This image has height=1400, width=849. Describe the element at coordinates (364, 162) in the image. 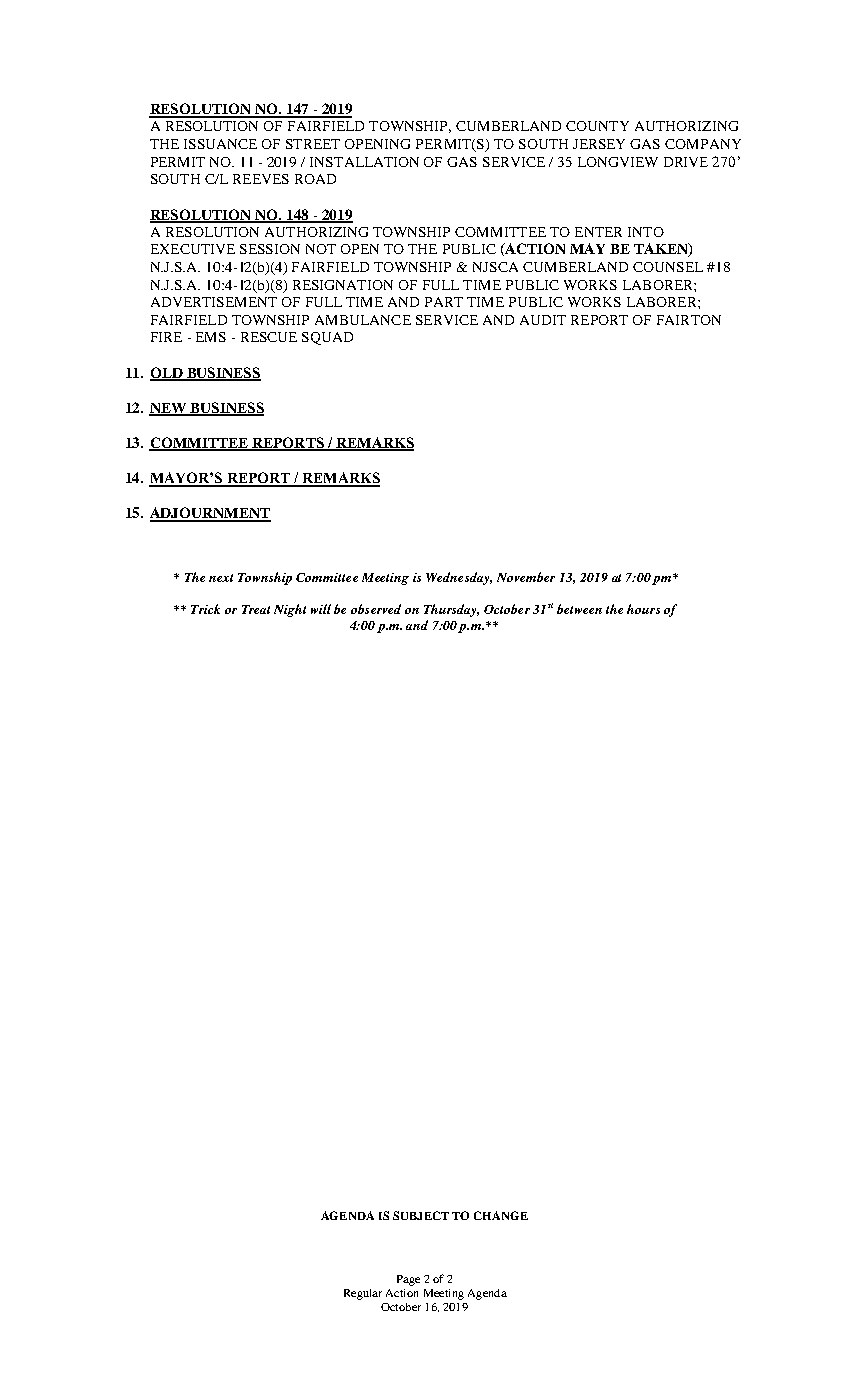

I see `INSTALLATION` at that location.
